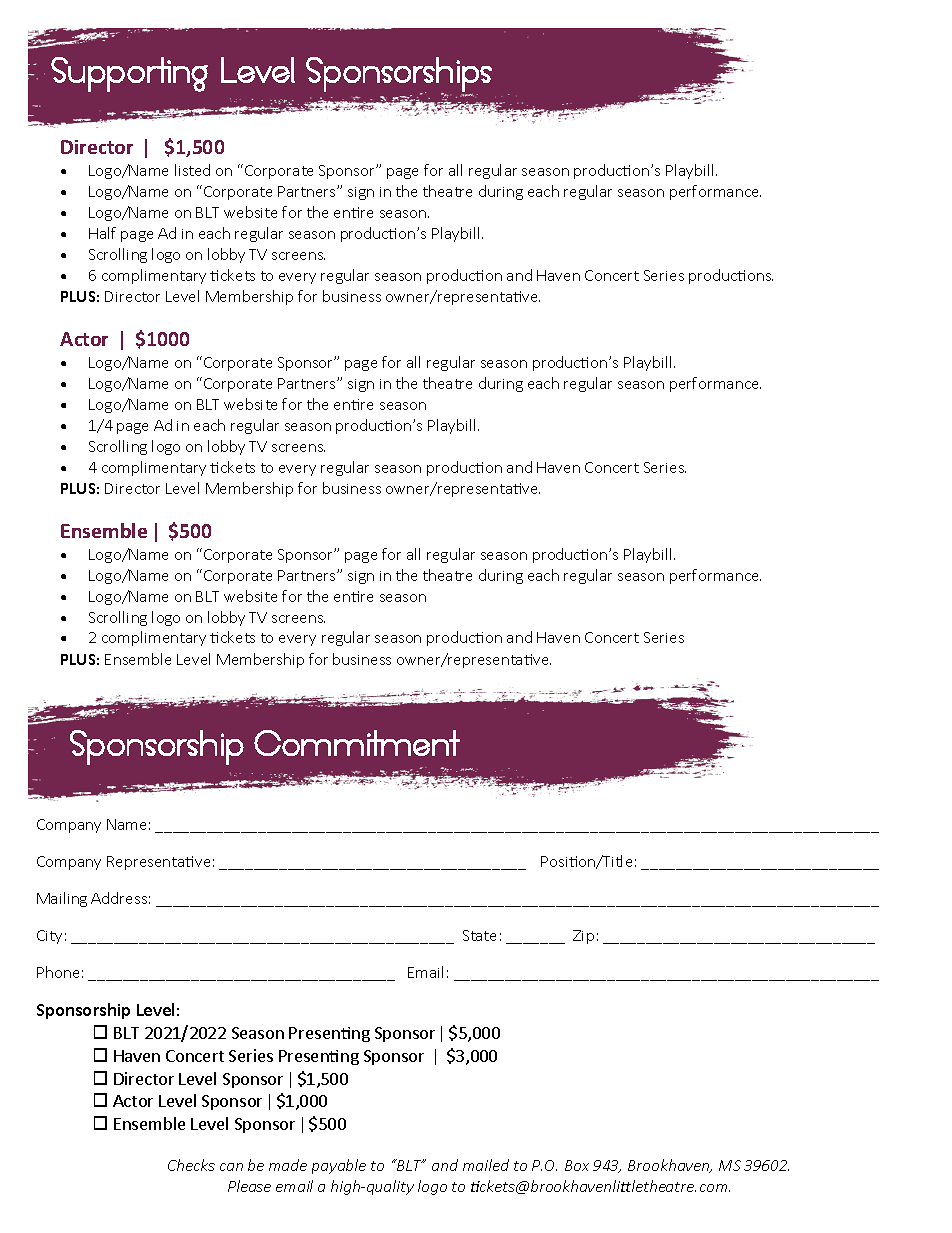 The height and width of the screenshot is (1233, 952). Describe the element at coordinates (62, 899) in the screenshot. I see `Mailing` at that location.
